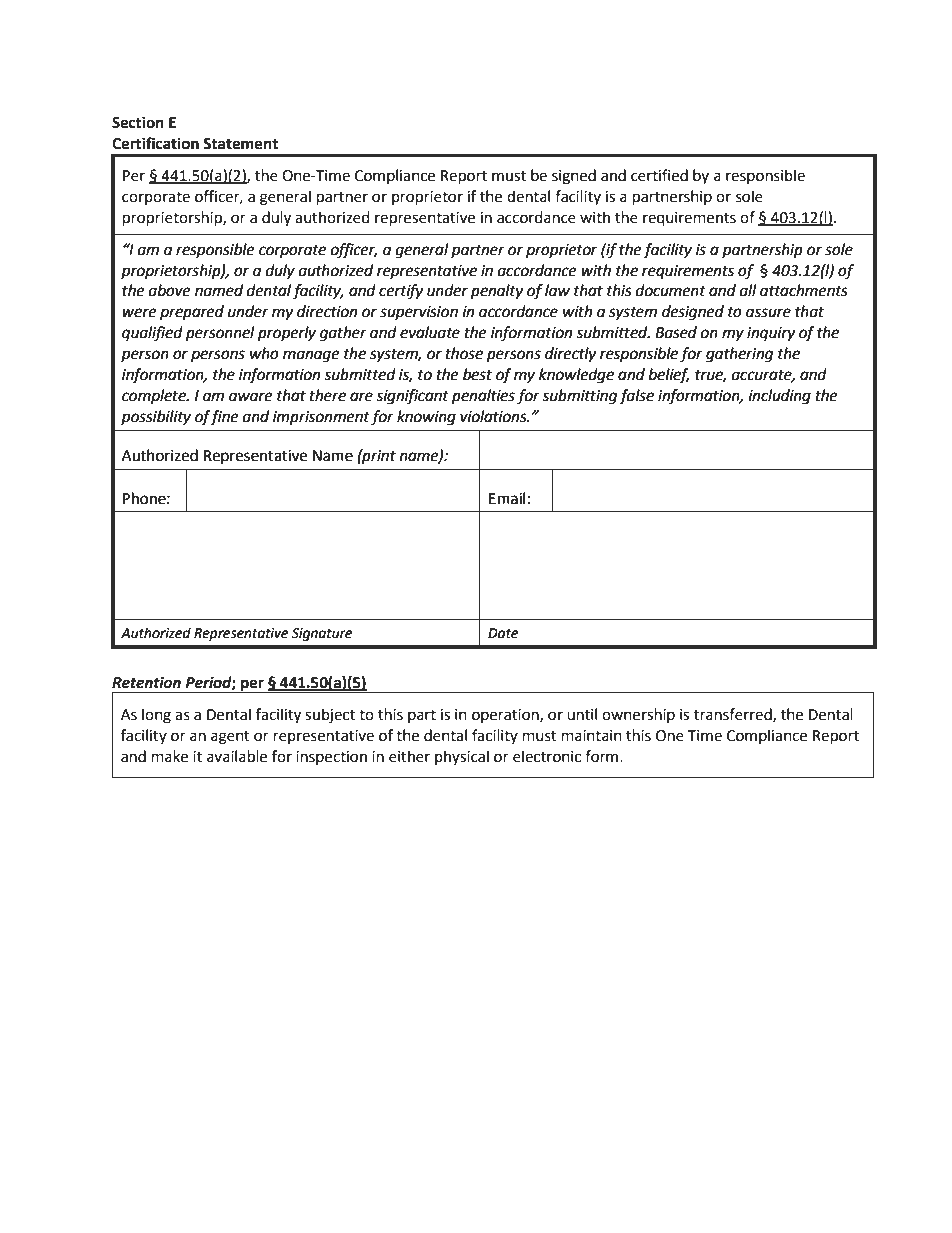 The height and width of the screenshot is (1233, 952). I want to click on certified, so click(659, 175).
